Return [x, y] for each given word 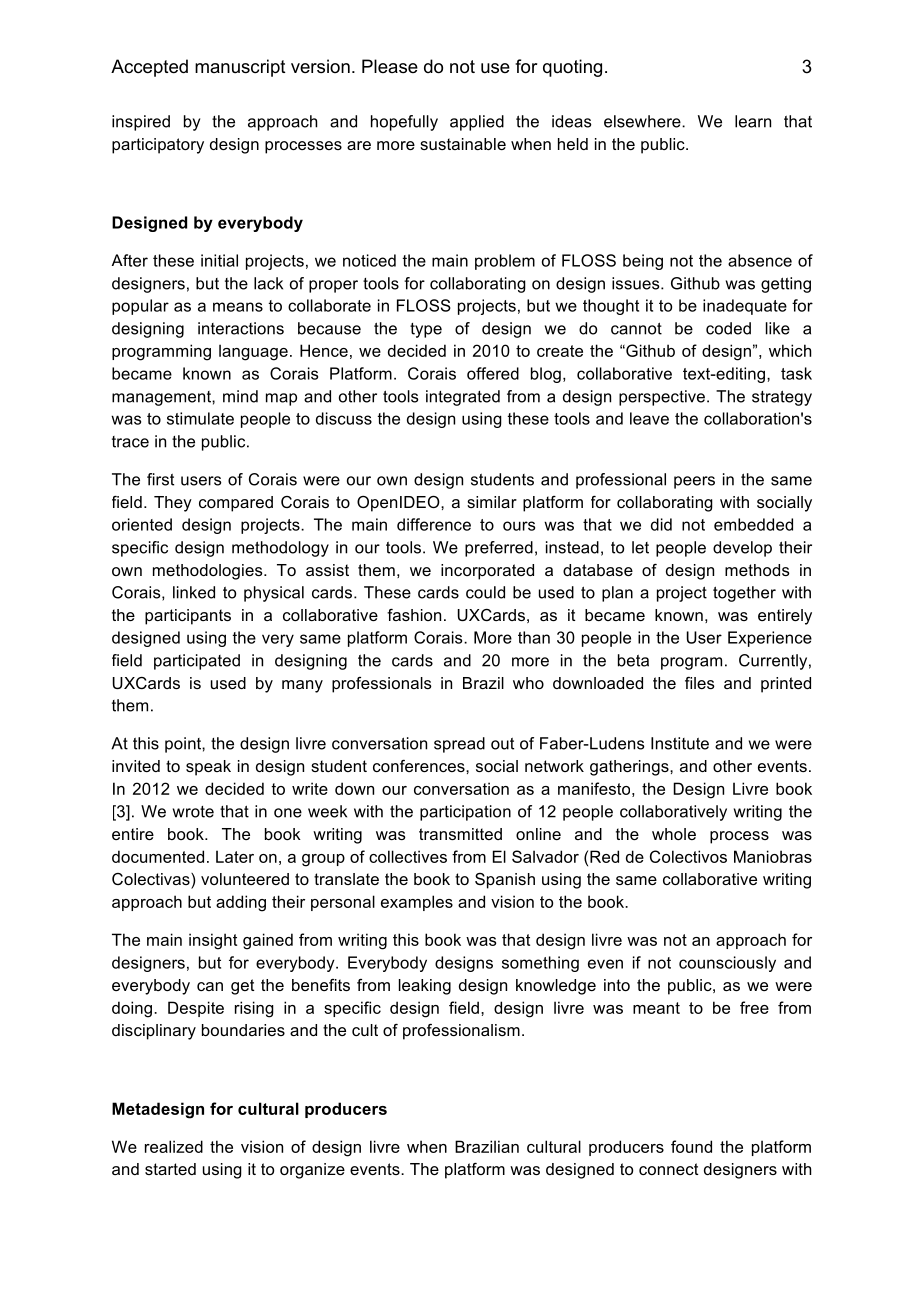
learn [753, 121]
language [253, 352]
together [744, 594]
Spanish [505, 881]
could [485, 592]
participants [188, 617]
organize [312, 1171]
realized [174, 1146]
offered [493, 373]
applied [477, 123]
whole [674, 834]
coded [728, 328]
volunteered [245, 879]
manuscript [240, 68]
